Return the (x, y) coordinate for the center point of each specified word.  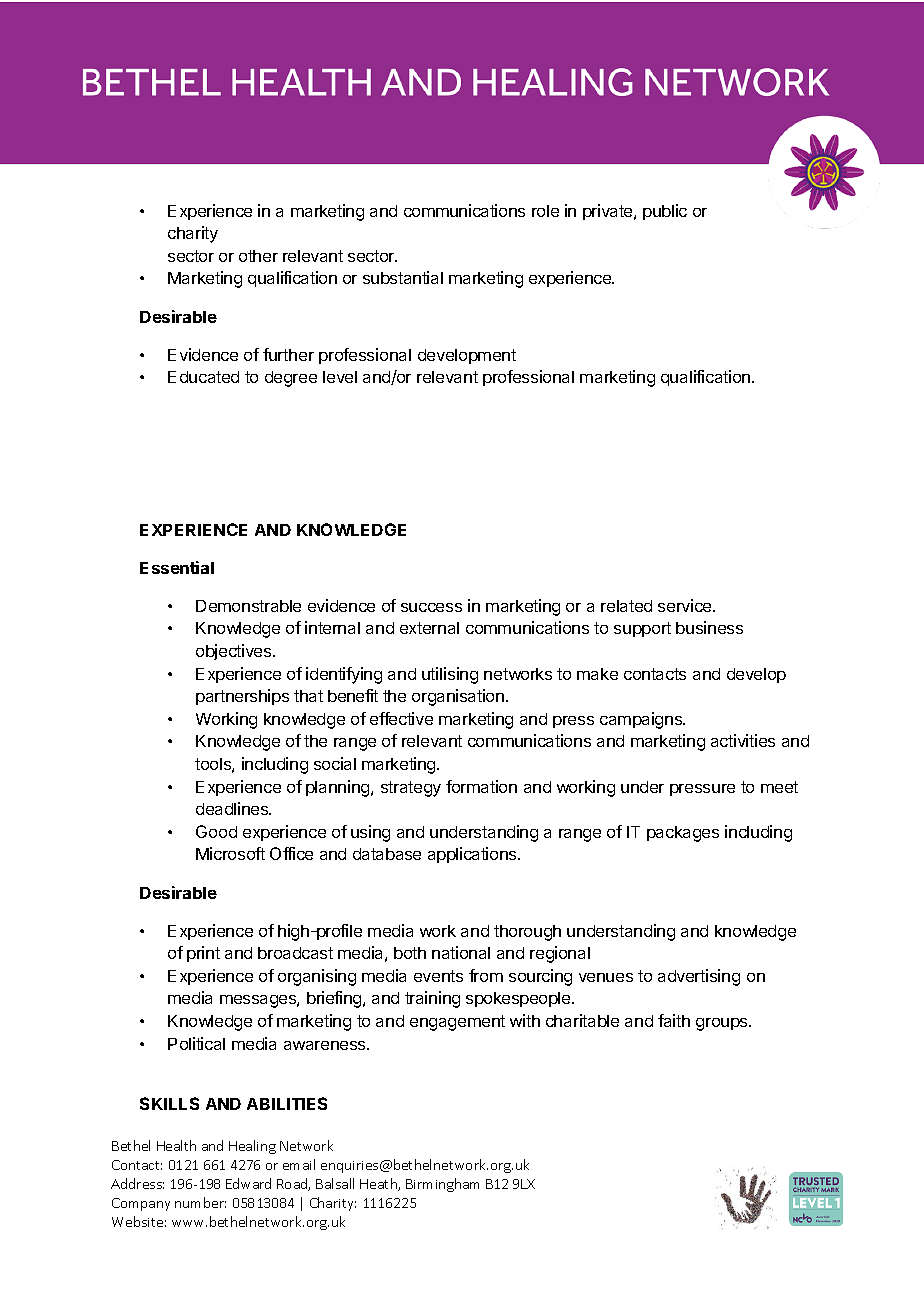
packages (683, 834)
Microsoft (230, 853)
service (686, 605)
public (665, 212)
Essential (177, 567)
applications (473, 855)
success (431, 607)
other (258, 256)
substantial (403, 277)
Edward (248, 1183)
